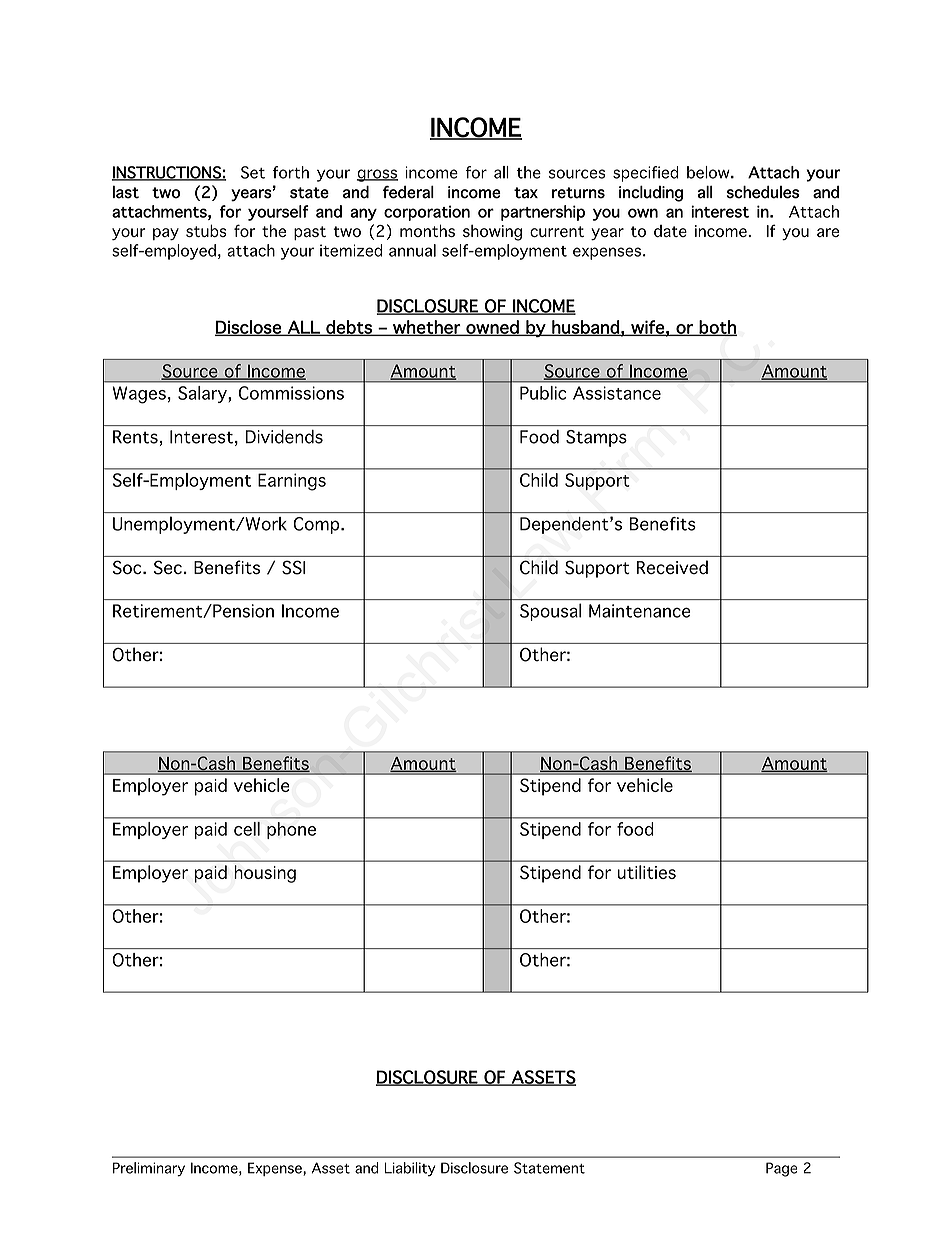 The height and width of the screenshot is (1233, 952). What do you see at coordinates (168, 567) in the screenshot?
I see `Sec` at bounding box center [168, 567].
